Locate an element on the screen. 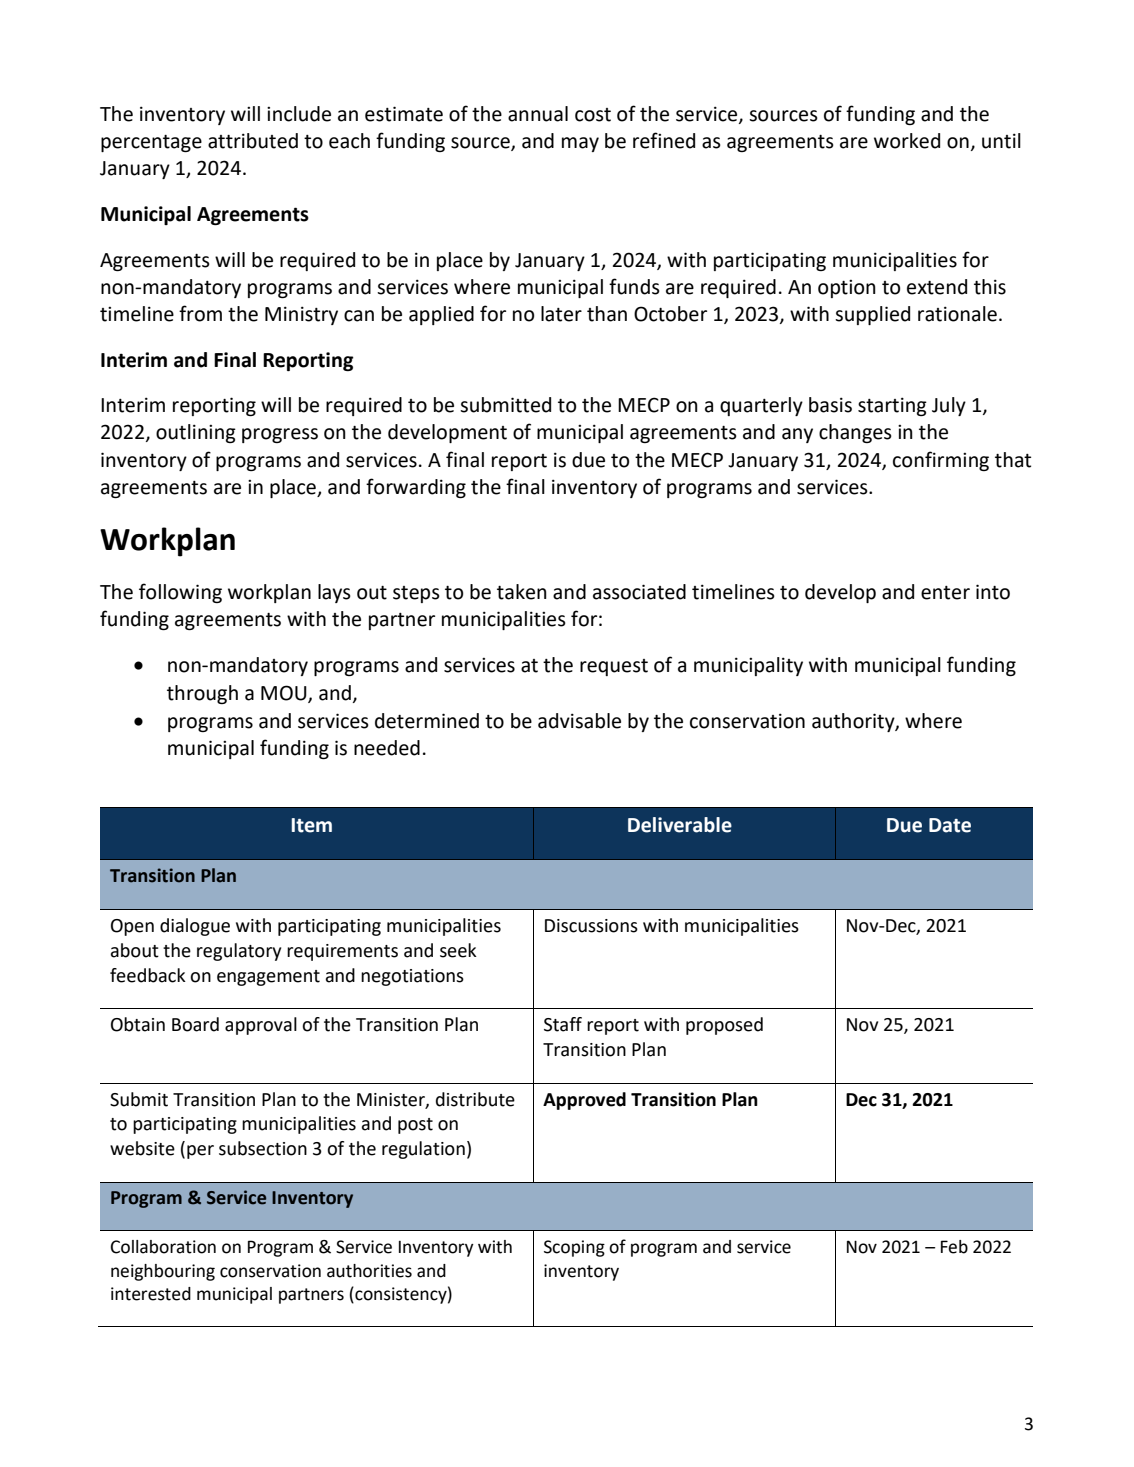  Date is located at coordinates (950, 825).
